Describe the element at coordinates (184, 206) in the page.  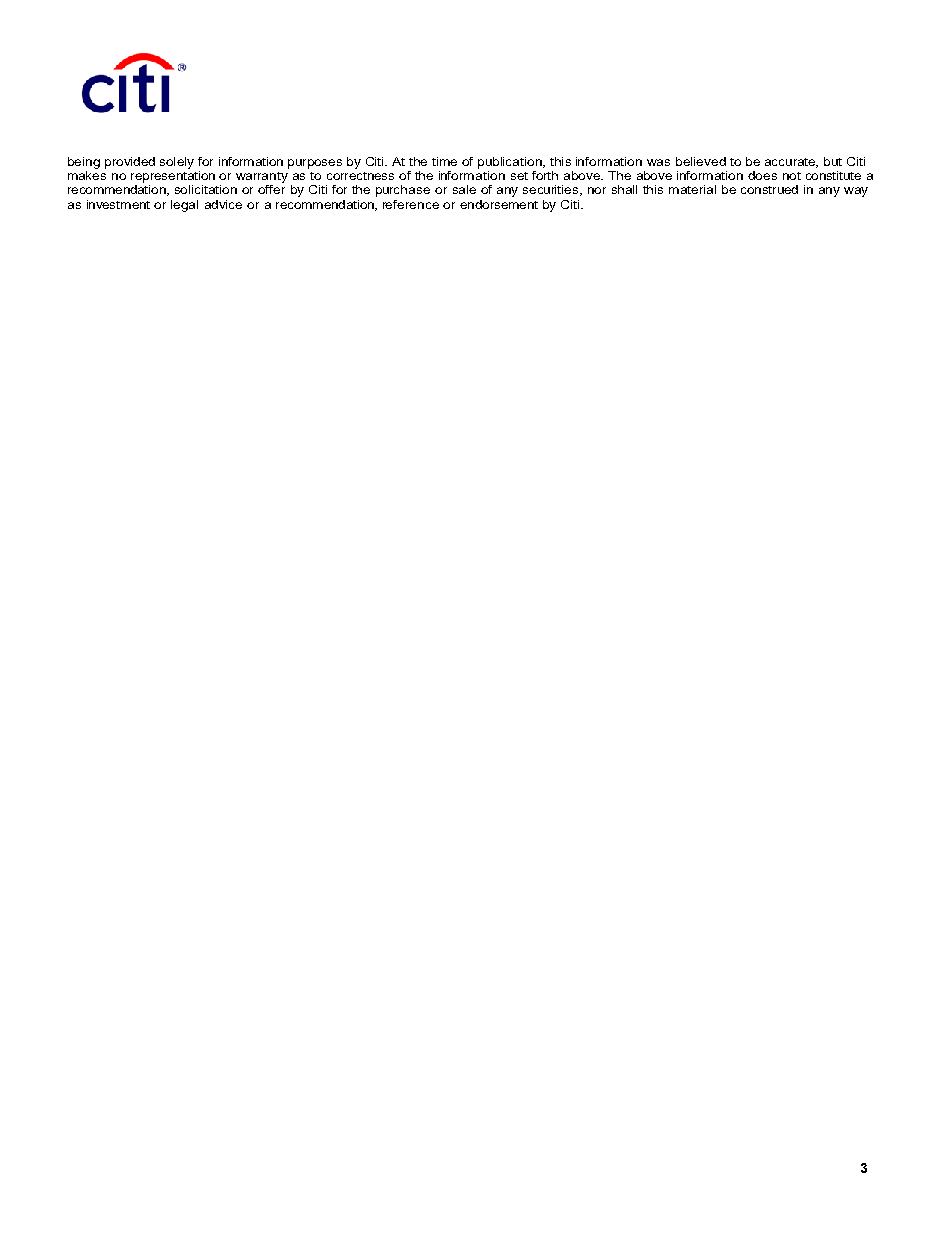
I see `legal` at that location.
